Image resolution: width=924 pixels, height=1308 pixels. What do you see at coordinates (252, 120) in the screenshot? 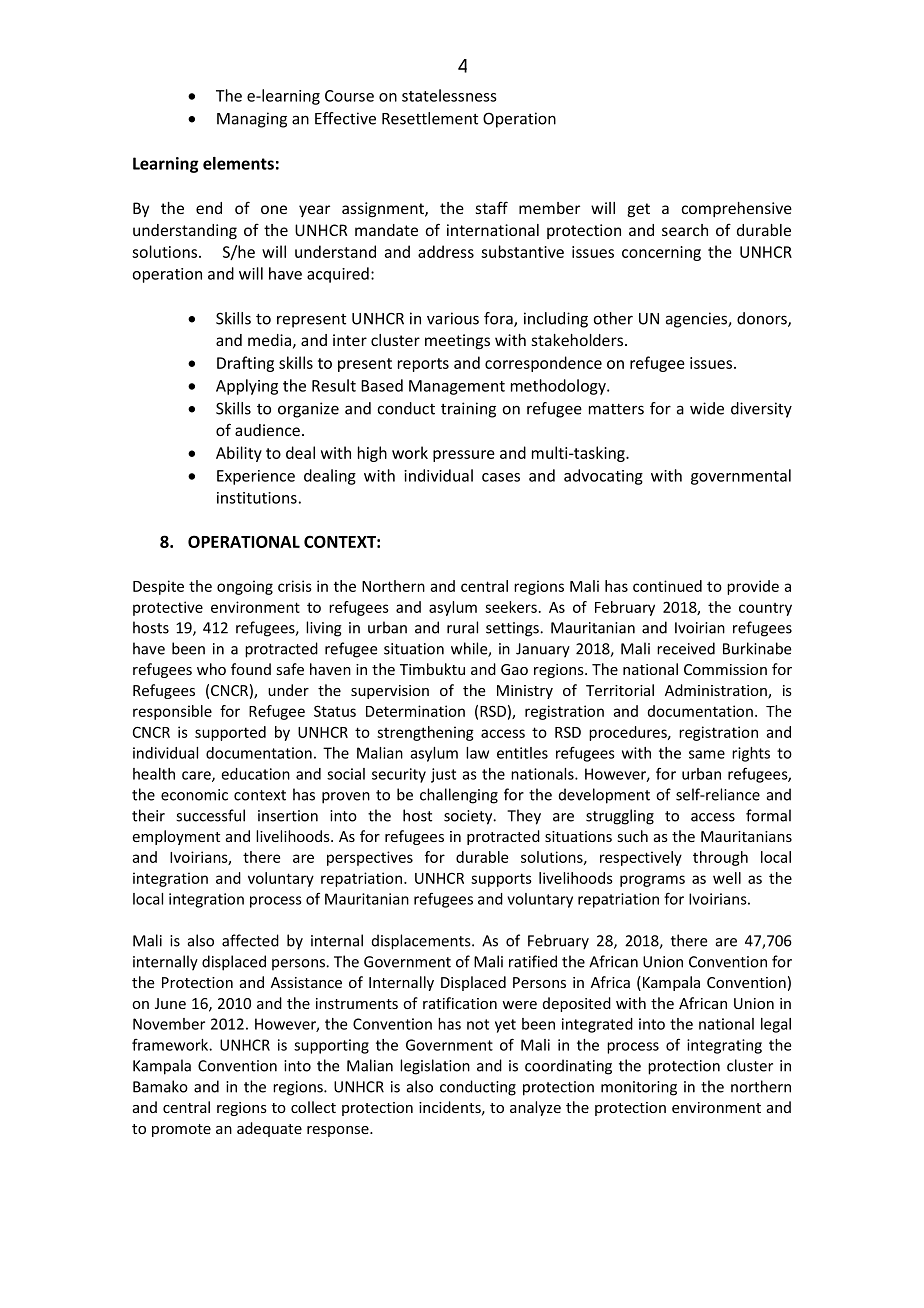
I see `Managing` at bounding box center [252, 120].
